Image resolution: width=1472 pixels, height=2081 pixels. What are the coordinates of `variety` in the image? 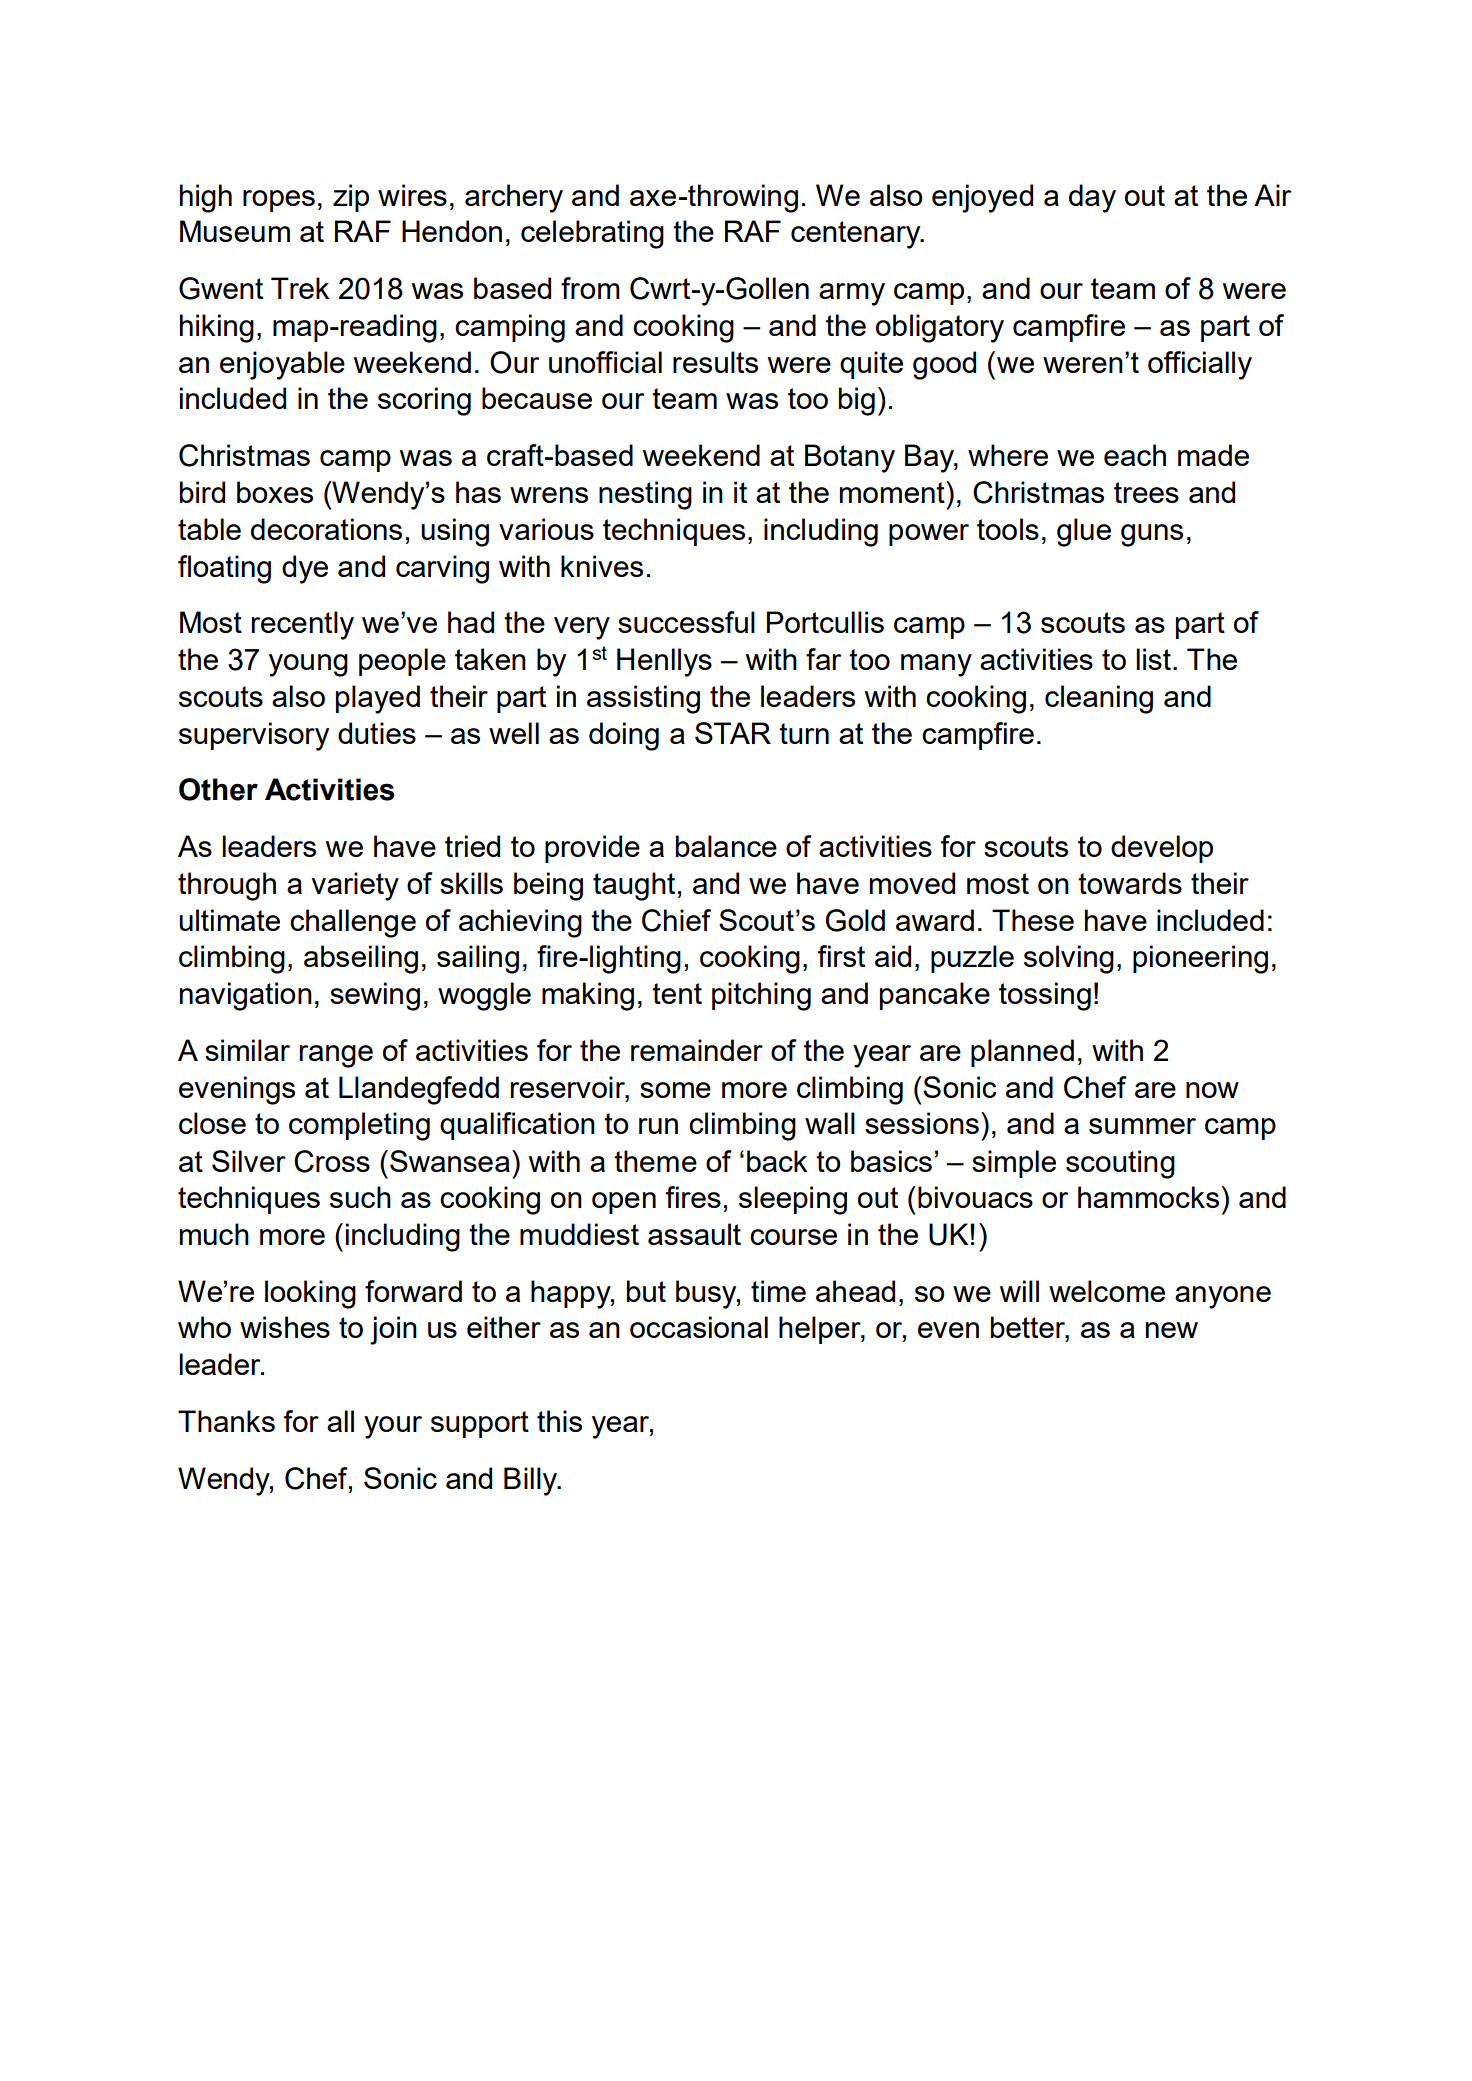 It's located at (355, 886).
